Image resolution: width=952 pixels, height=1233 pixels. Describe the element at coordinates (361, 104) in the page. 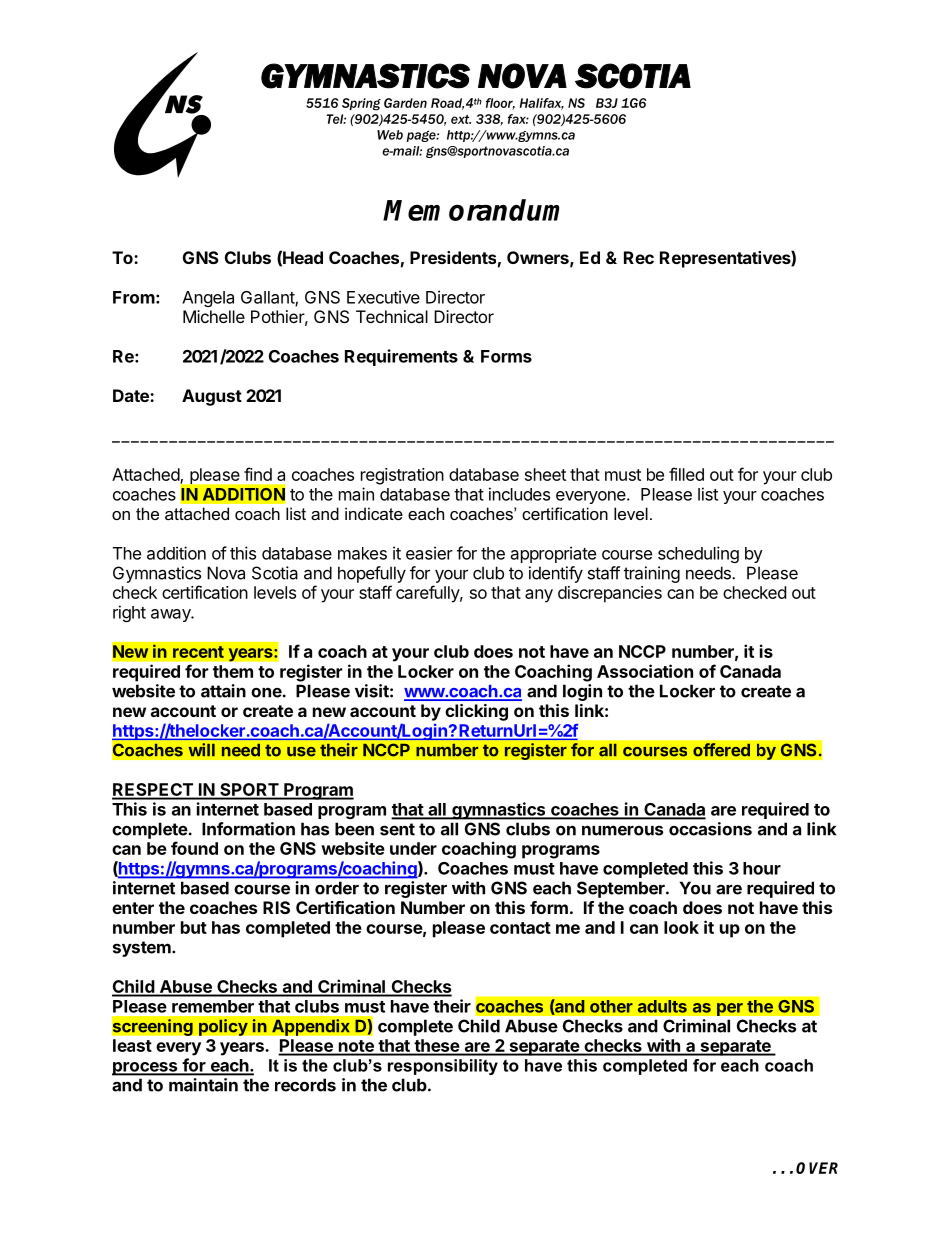

I see `Spring` at that location.
